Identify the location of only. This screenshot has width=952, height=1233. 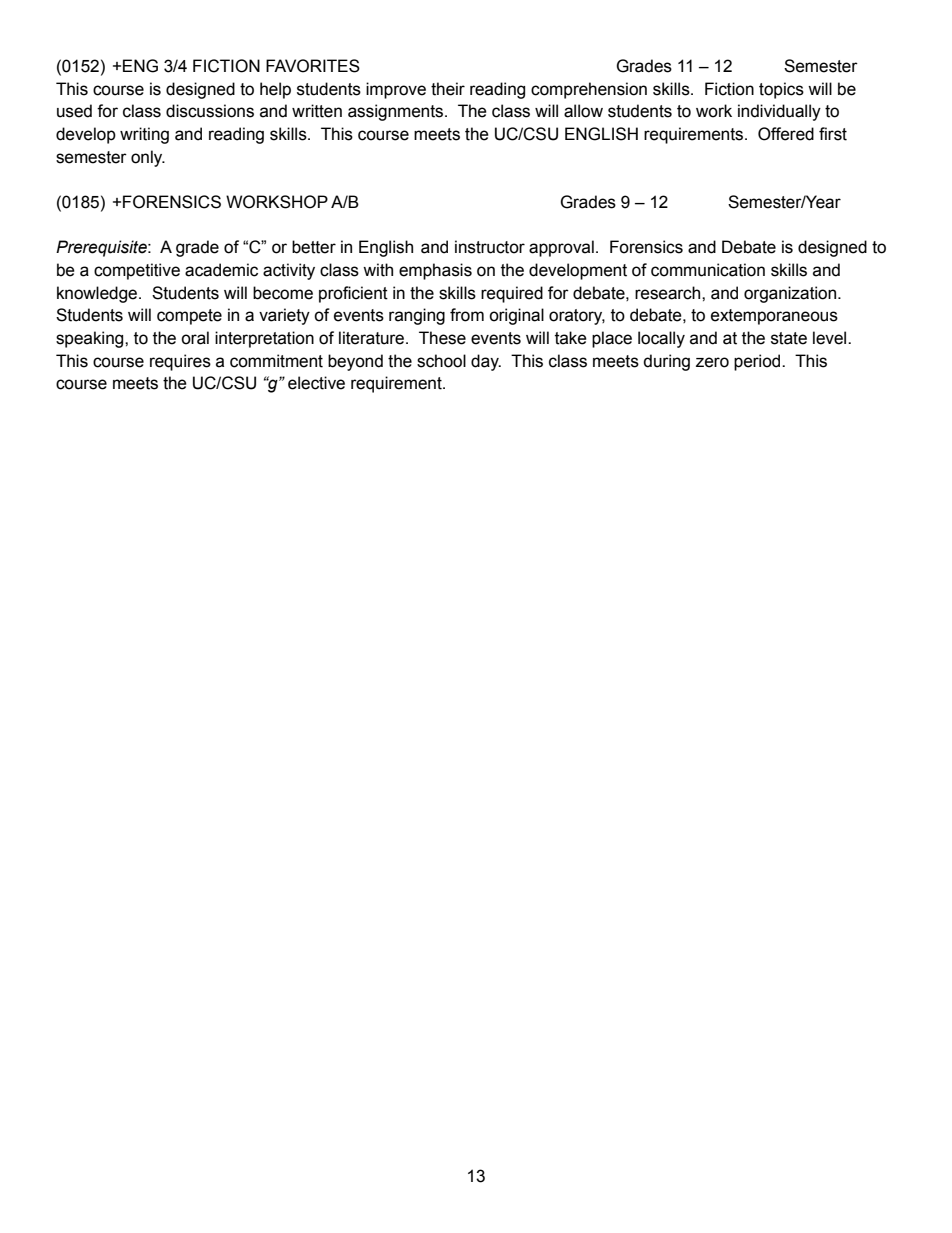
(148, 158).
